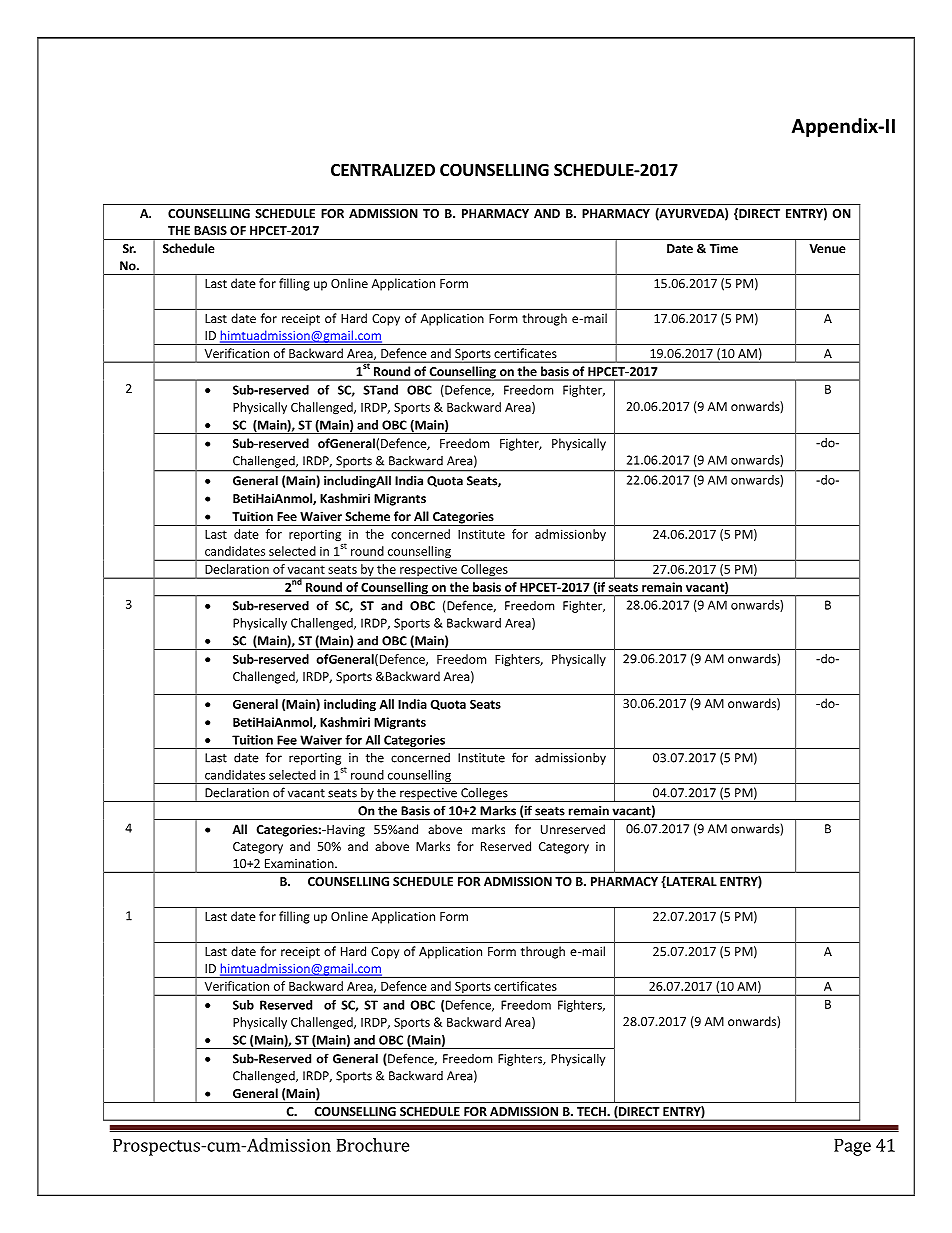  What do you see at coordinates (367, 516) in the screenshot?
I see `Scheme` at bounding box center [367, 516].
